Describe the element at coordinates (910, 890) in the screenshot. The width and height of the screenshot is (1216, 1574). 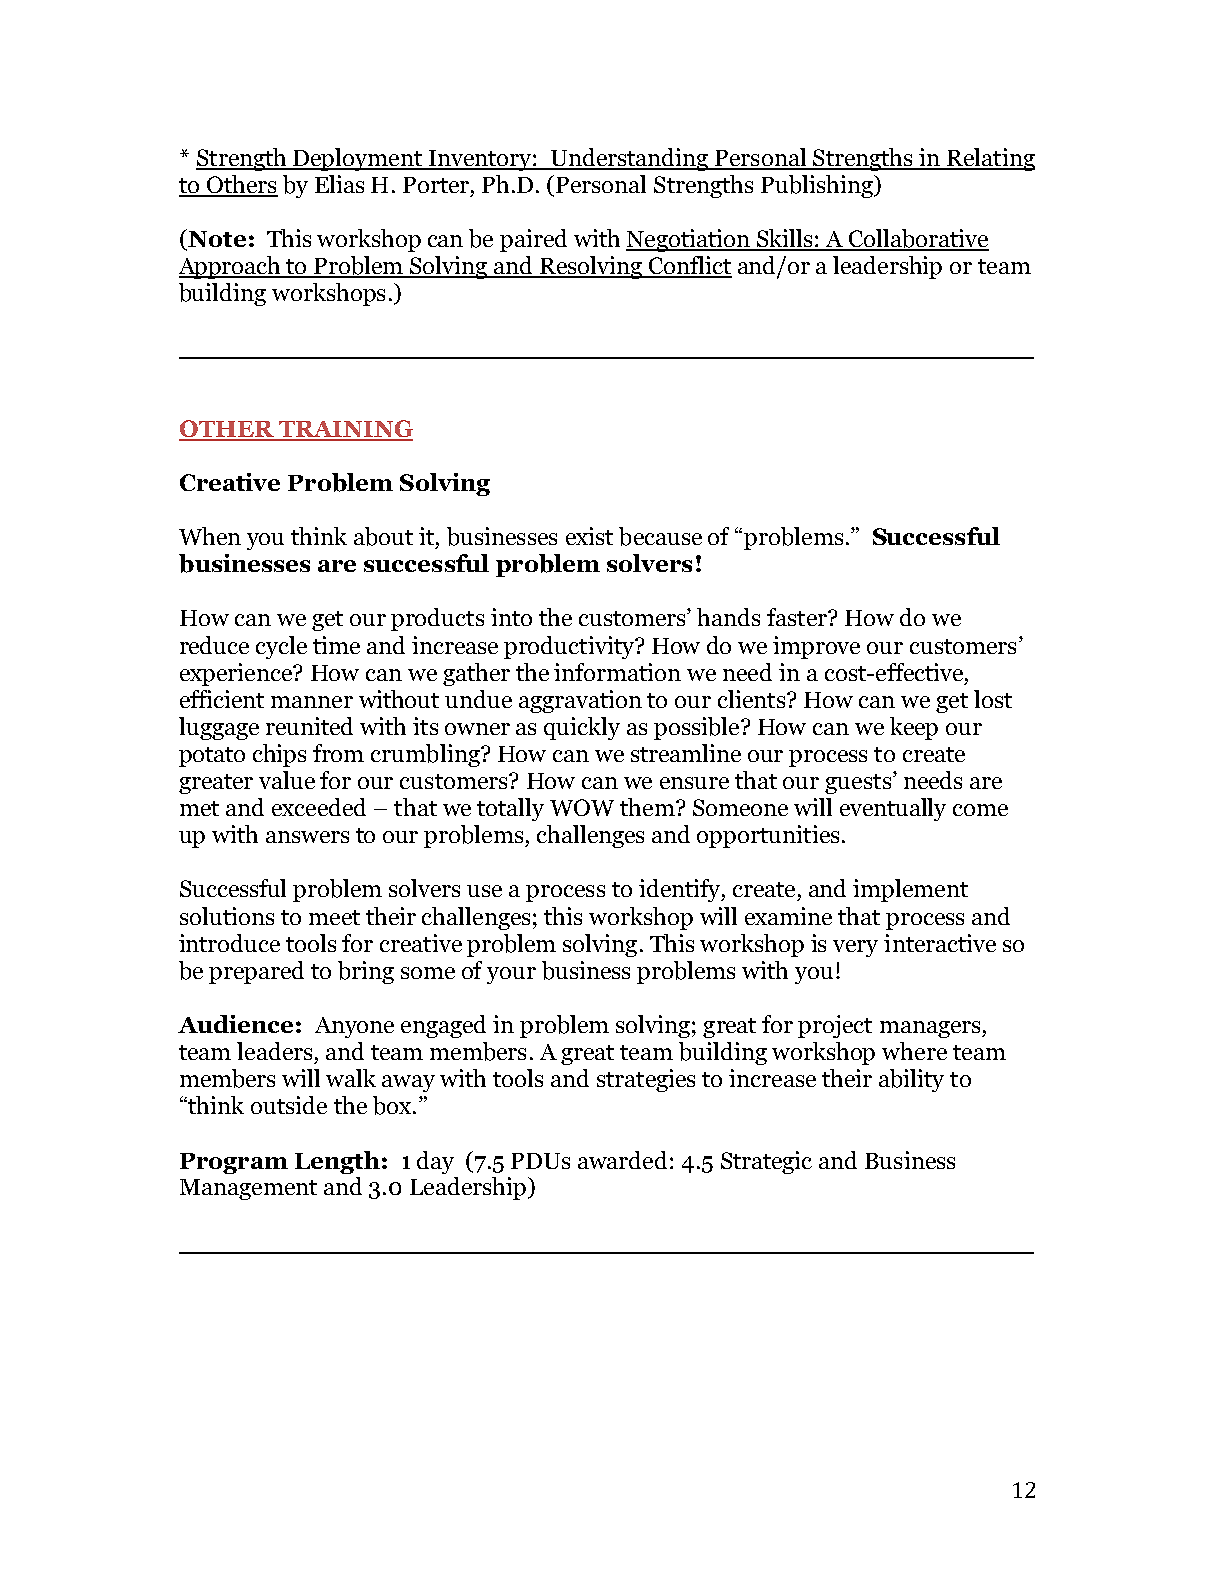
I see `implement` at that location.
